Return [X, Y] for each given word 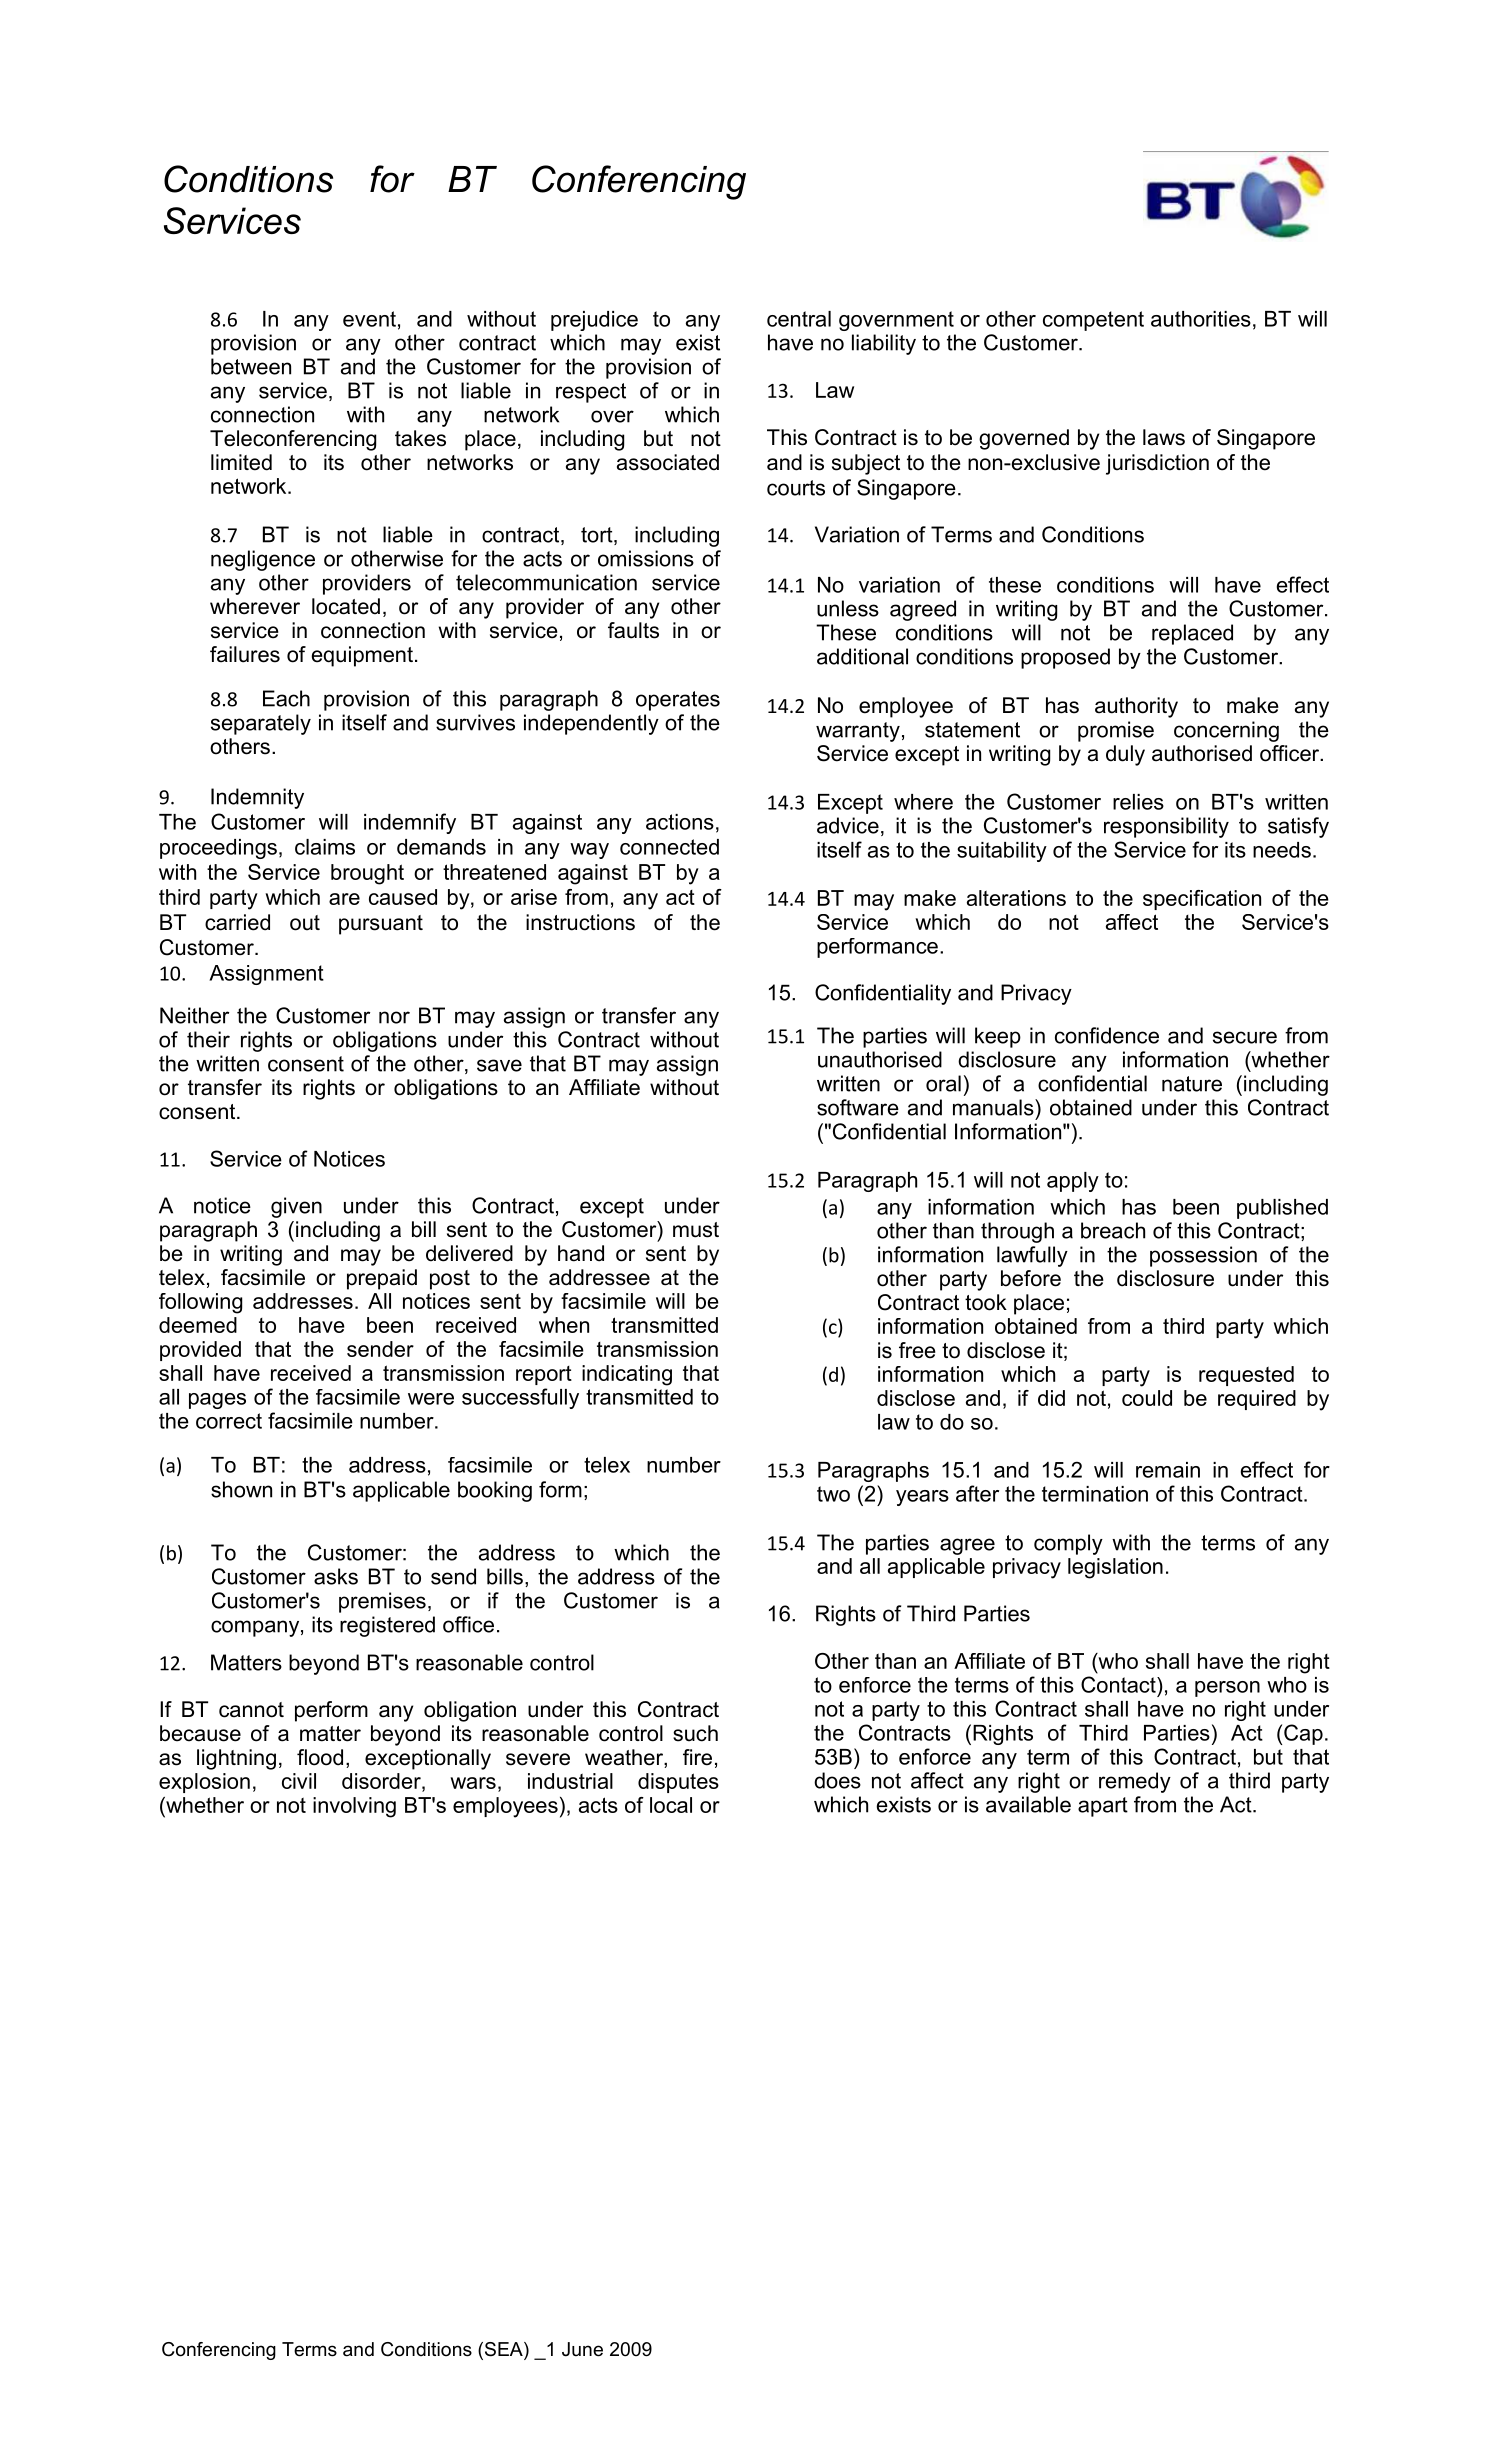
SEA [503, 2350]
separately [261, 724]
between [251, 366]
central [799, 319]
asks [336, 1576]
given [296, 1207]
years [922, 1498]
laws [1164, 437]
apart [1103, 1807]
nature [1192, 1084]
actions [680, 822]
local [671, 1805]
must [696, 1230]
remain [1168, 1470]
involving [354, 1807]
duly [1125, 755]
